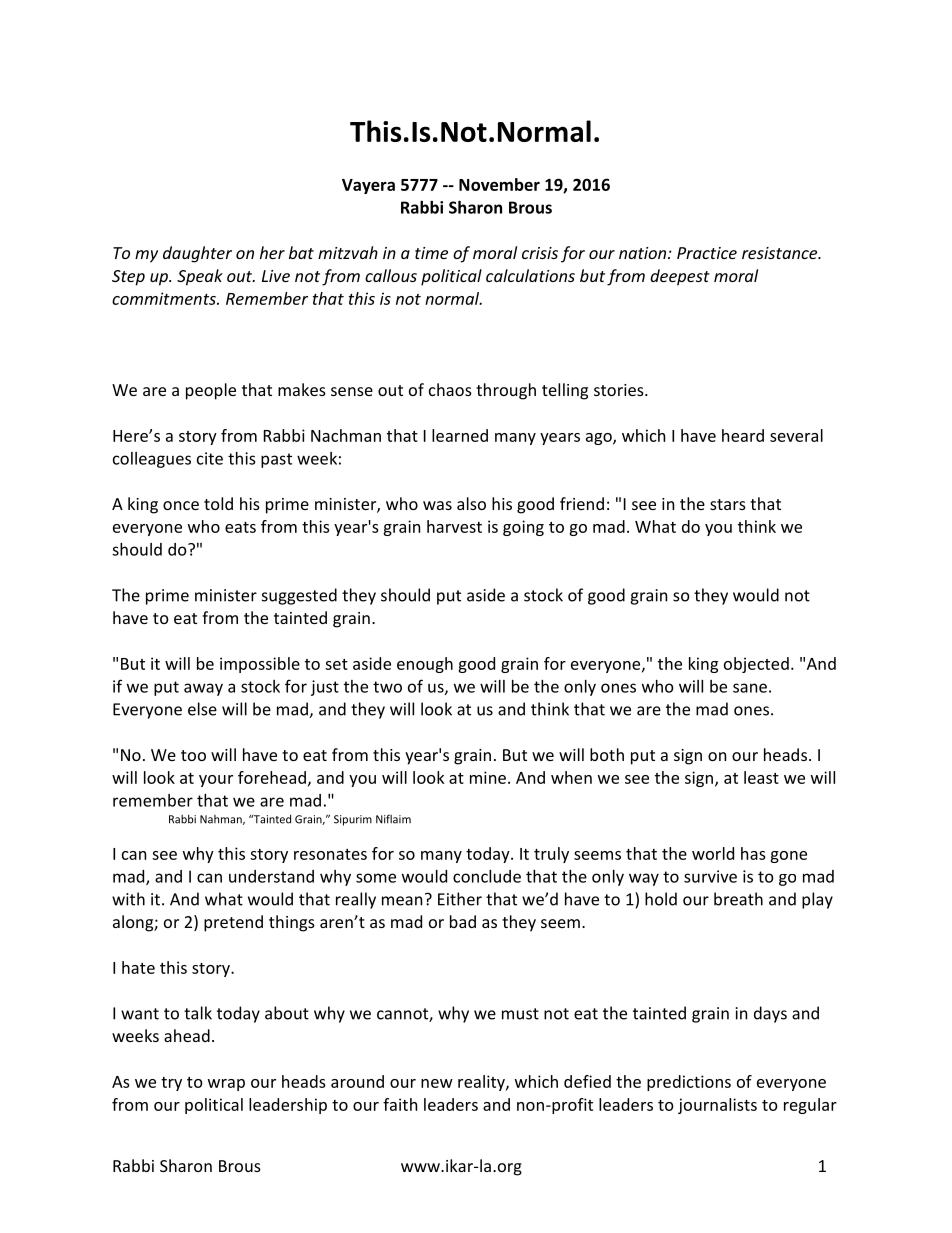  Describe the element at coordinates (471, 503) in the screenshot. I see `also` at that location.
